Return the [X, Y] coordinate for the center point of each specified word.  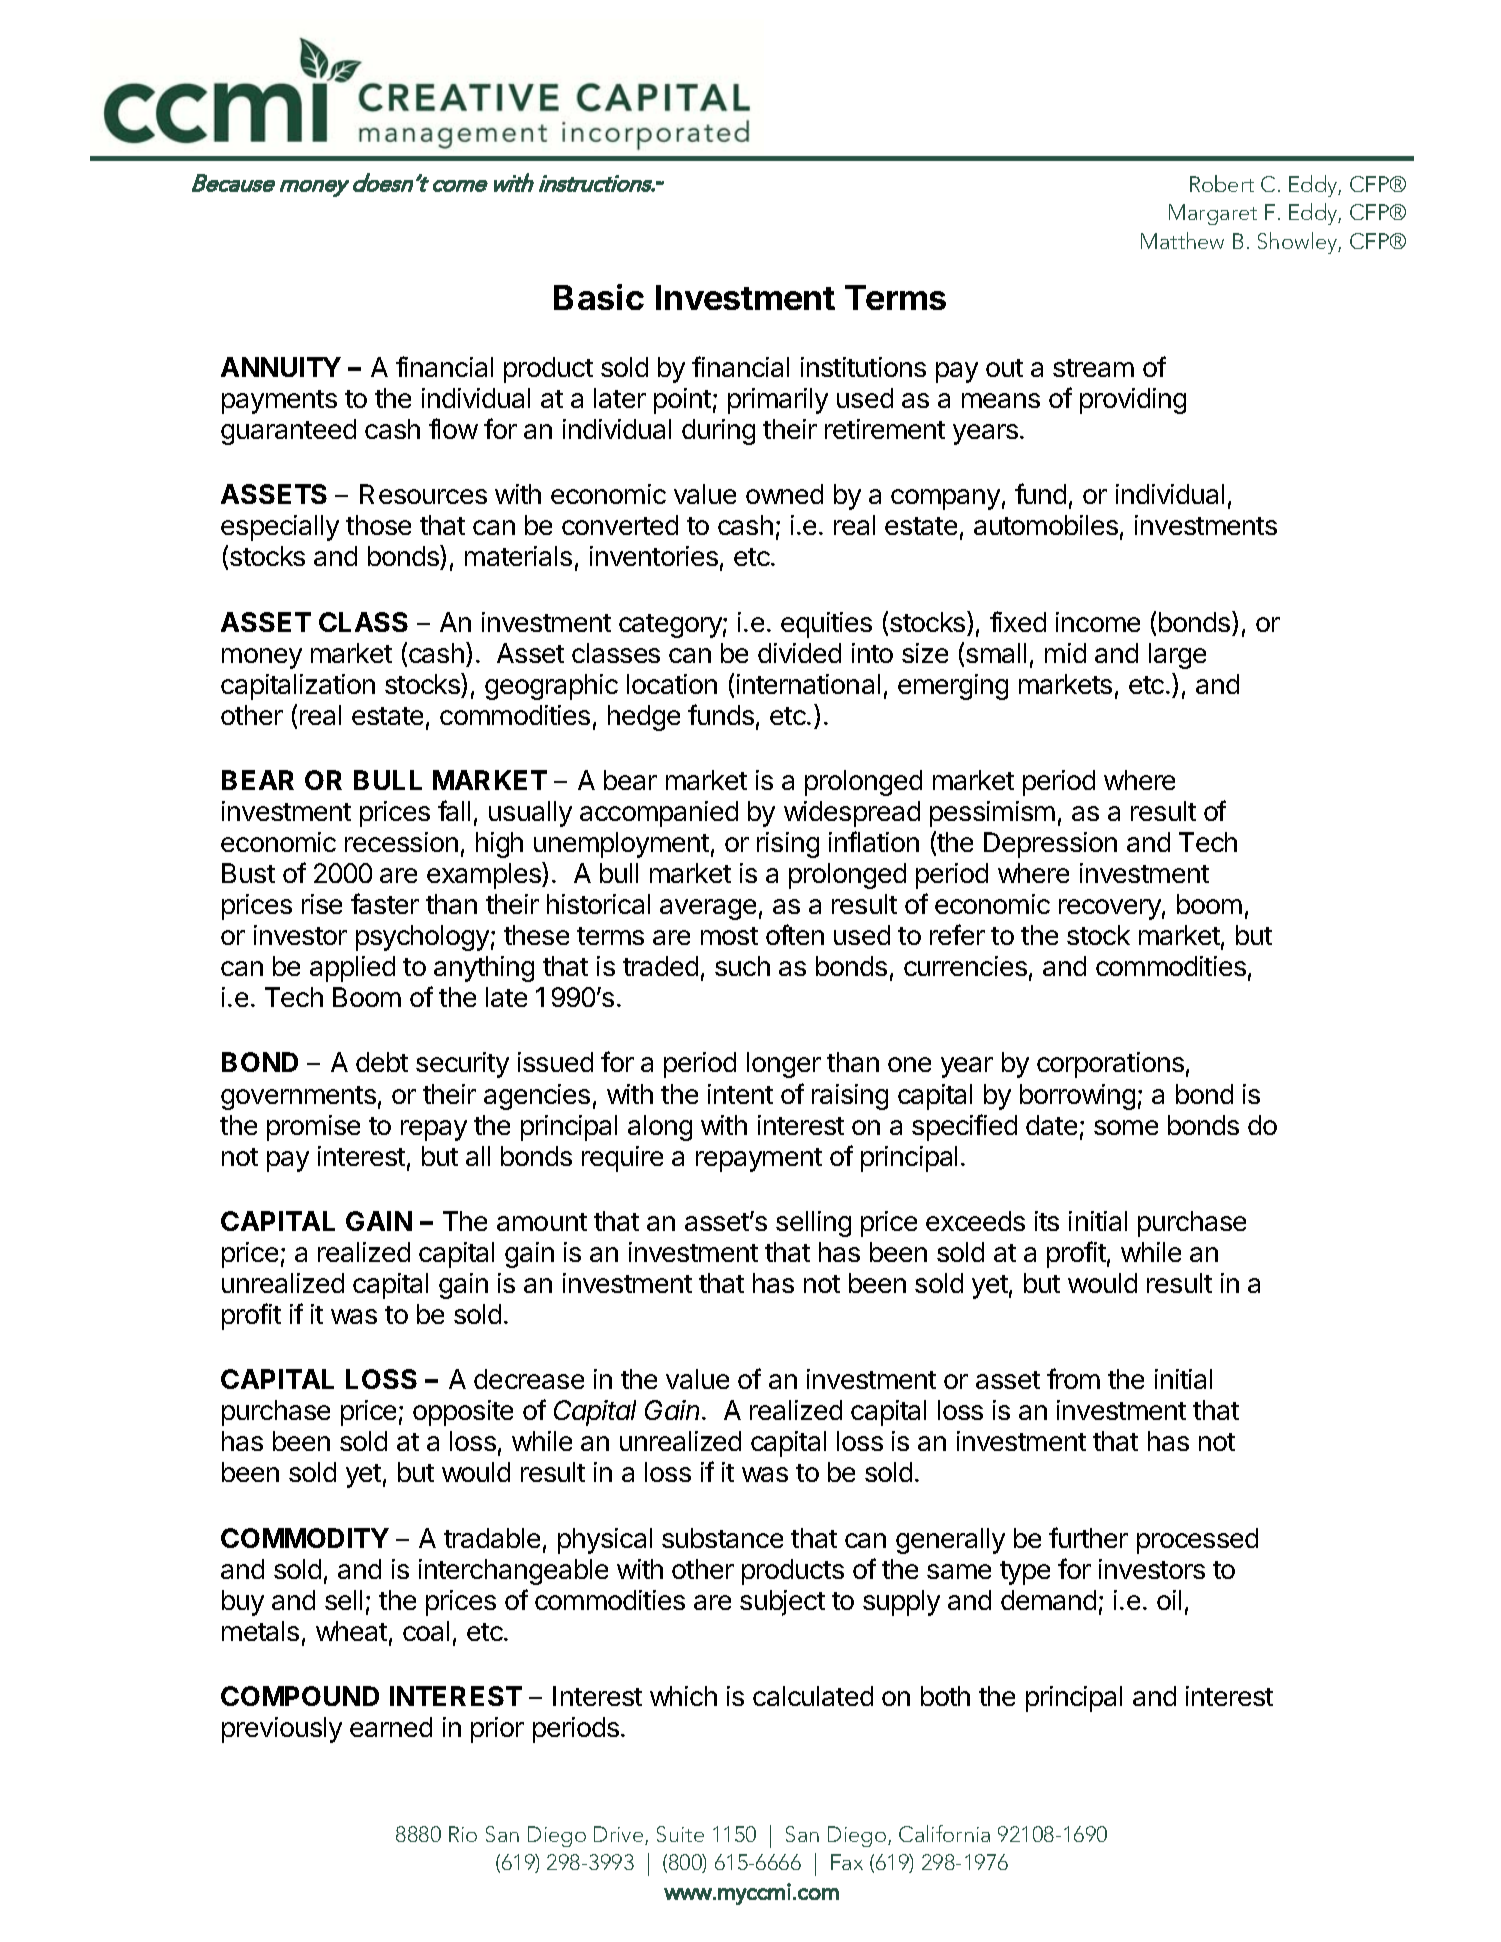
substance [722, 1538]
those [378, 525]
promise [313, 1128]
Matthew [1182, 240]
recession [401, 842]
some [1126, 1127]
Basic [599, 297]
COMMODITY [305, 1538]
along [660, 1128]
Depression [1050, 845]
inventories [654, 556]
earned [391, 1727]
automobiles [1046, 525]
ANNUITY [281, 367]
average [708, 909]
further [1088, 1537]
